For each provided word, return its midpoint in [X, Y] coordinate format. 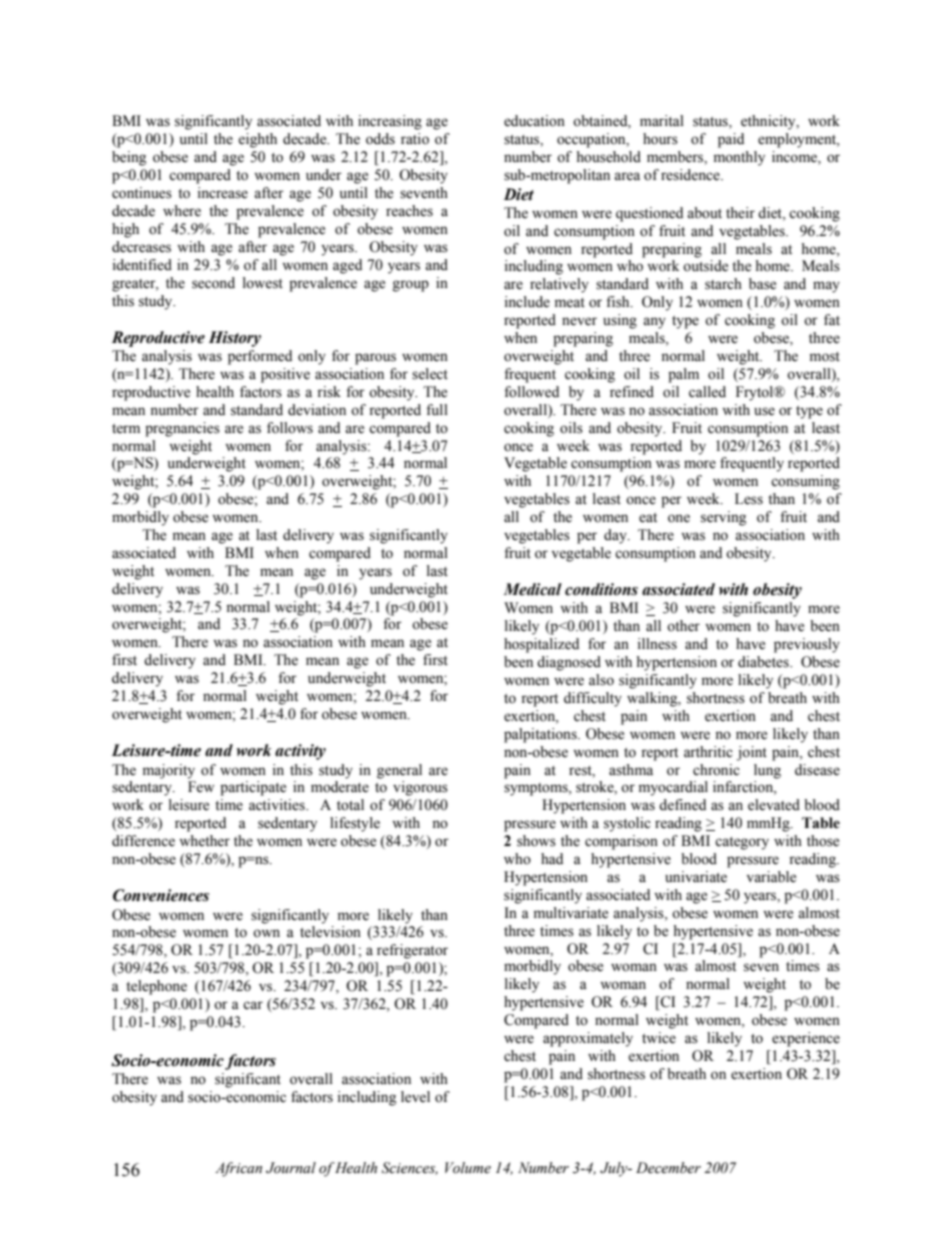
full [437, 410]
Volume [468, 1168]
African [238, 1169]
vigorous [420, 788]
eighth [257, 140]
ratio [415, 139]
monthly [739, 158]
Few [201, 787]
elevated [774, 805]
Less [749, 499]
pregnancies [182, 429]
